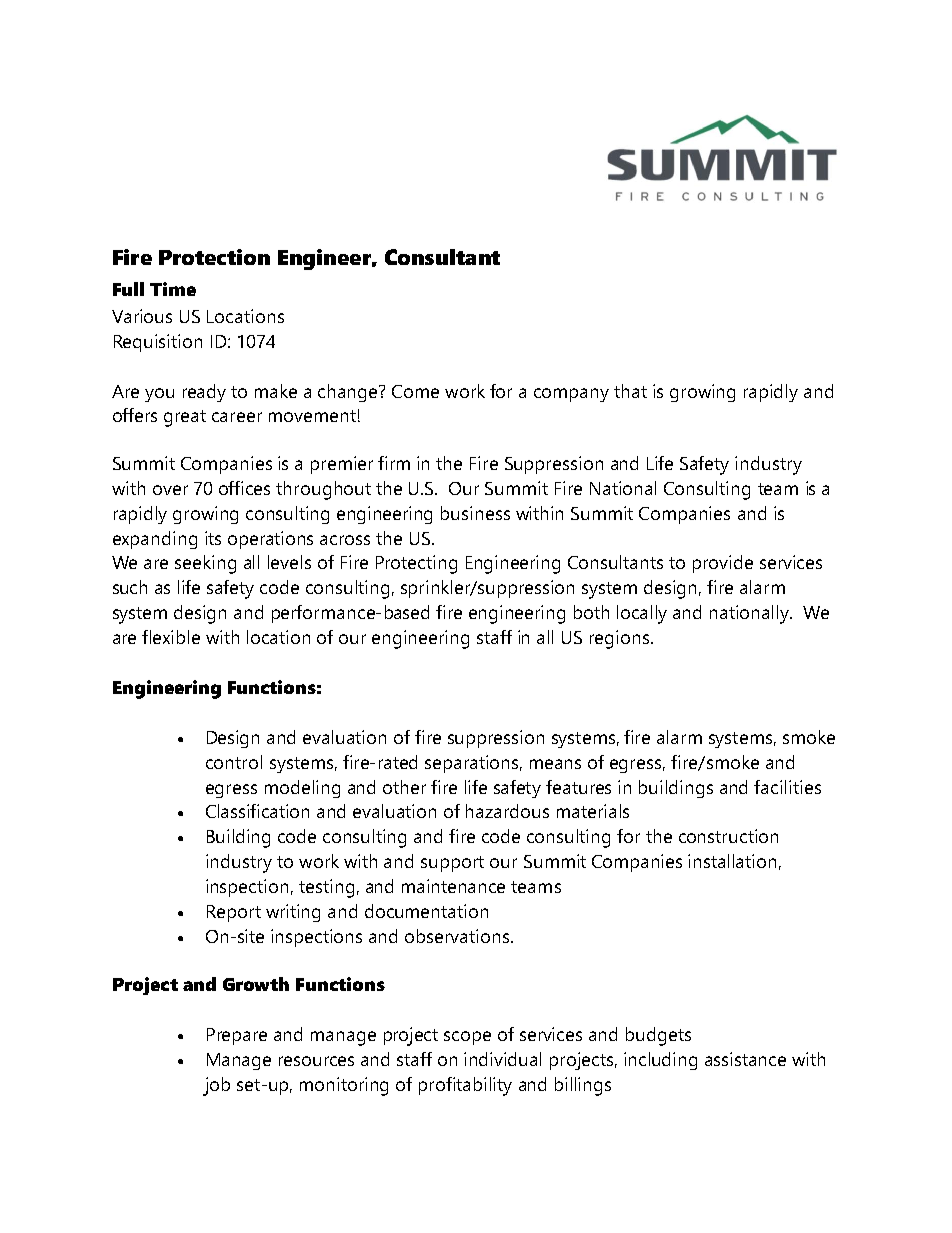  I want to click on that, so click(630, 391).
